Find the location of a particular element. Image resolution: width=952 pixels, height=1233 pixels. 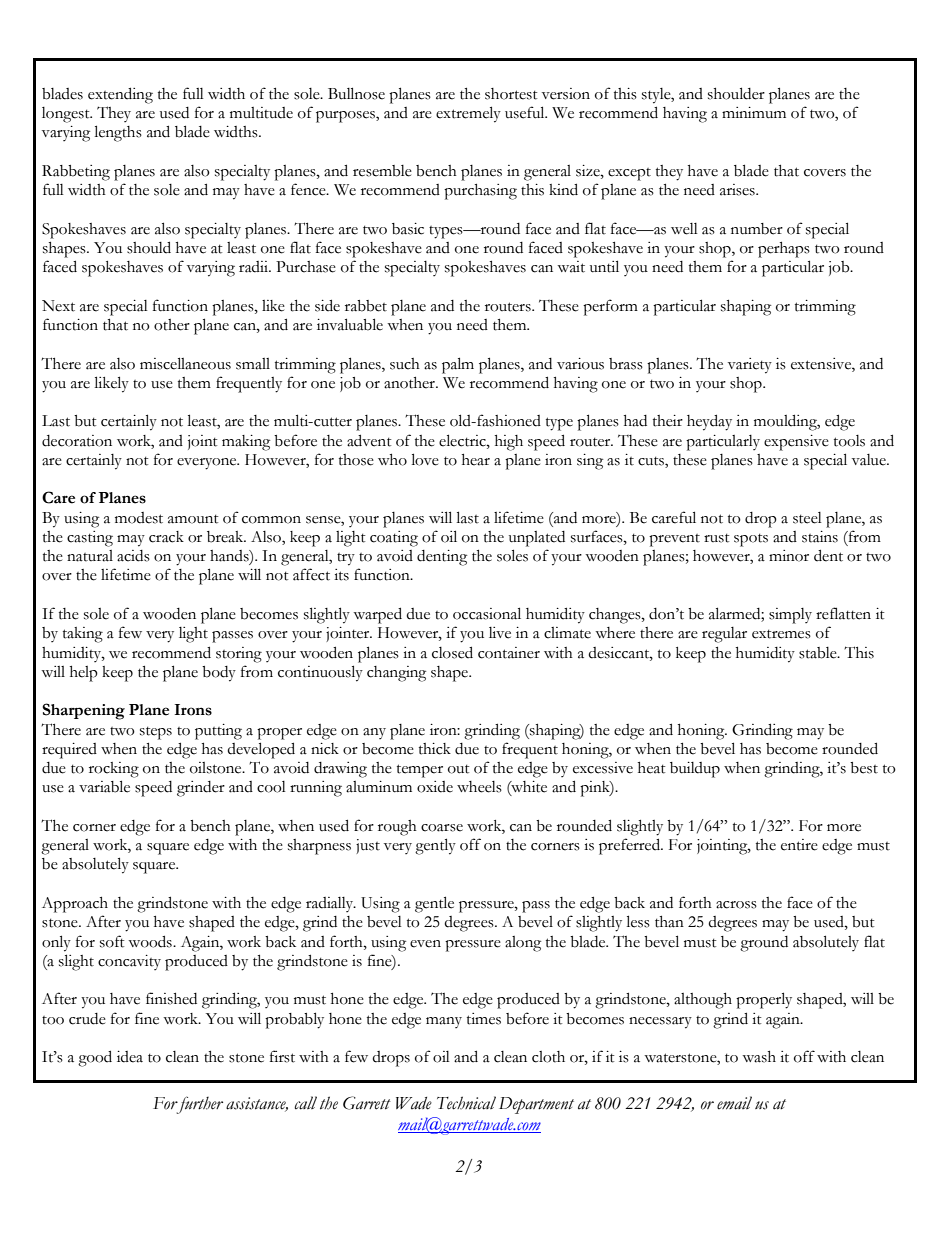

coarse is located at coordinates (442, 828).
